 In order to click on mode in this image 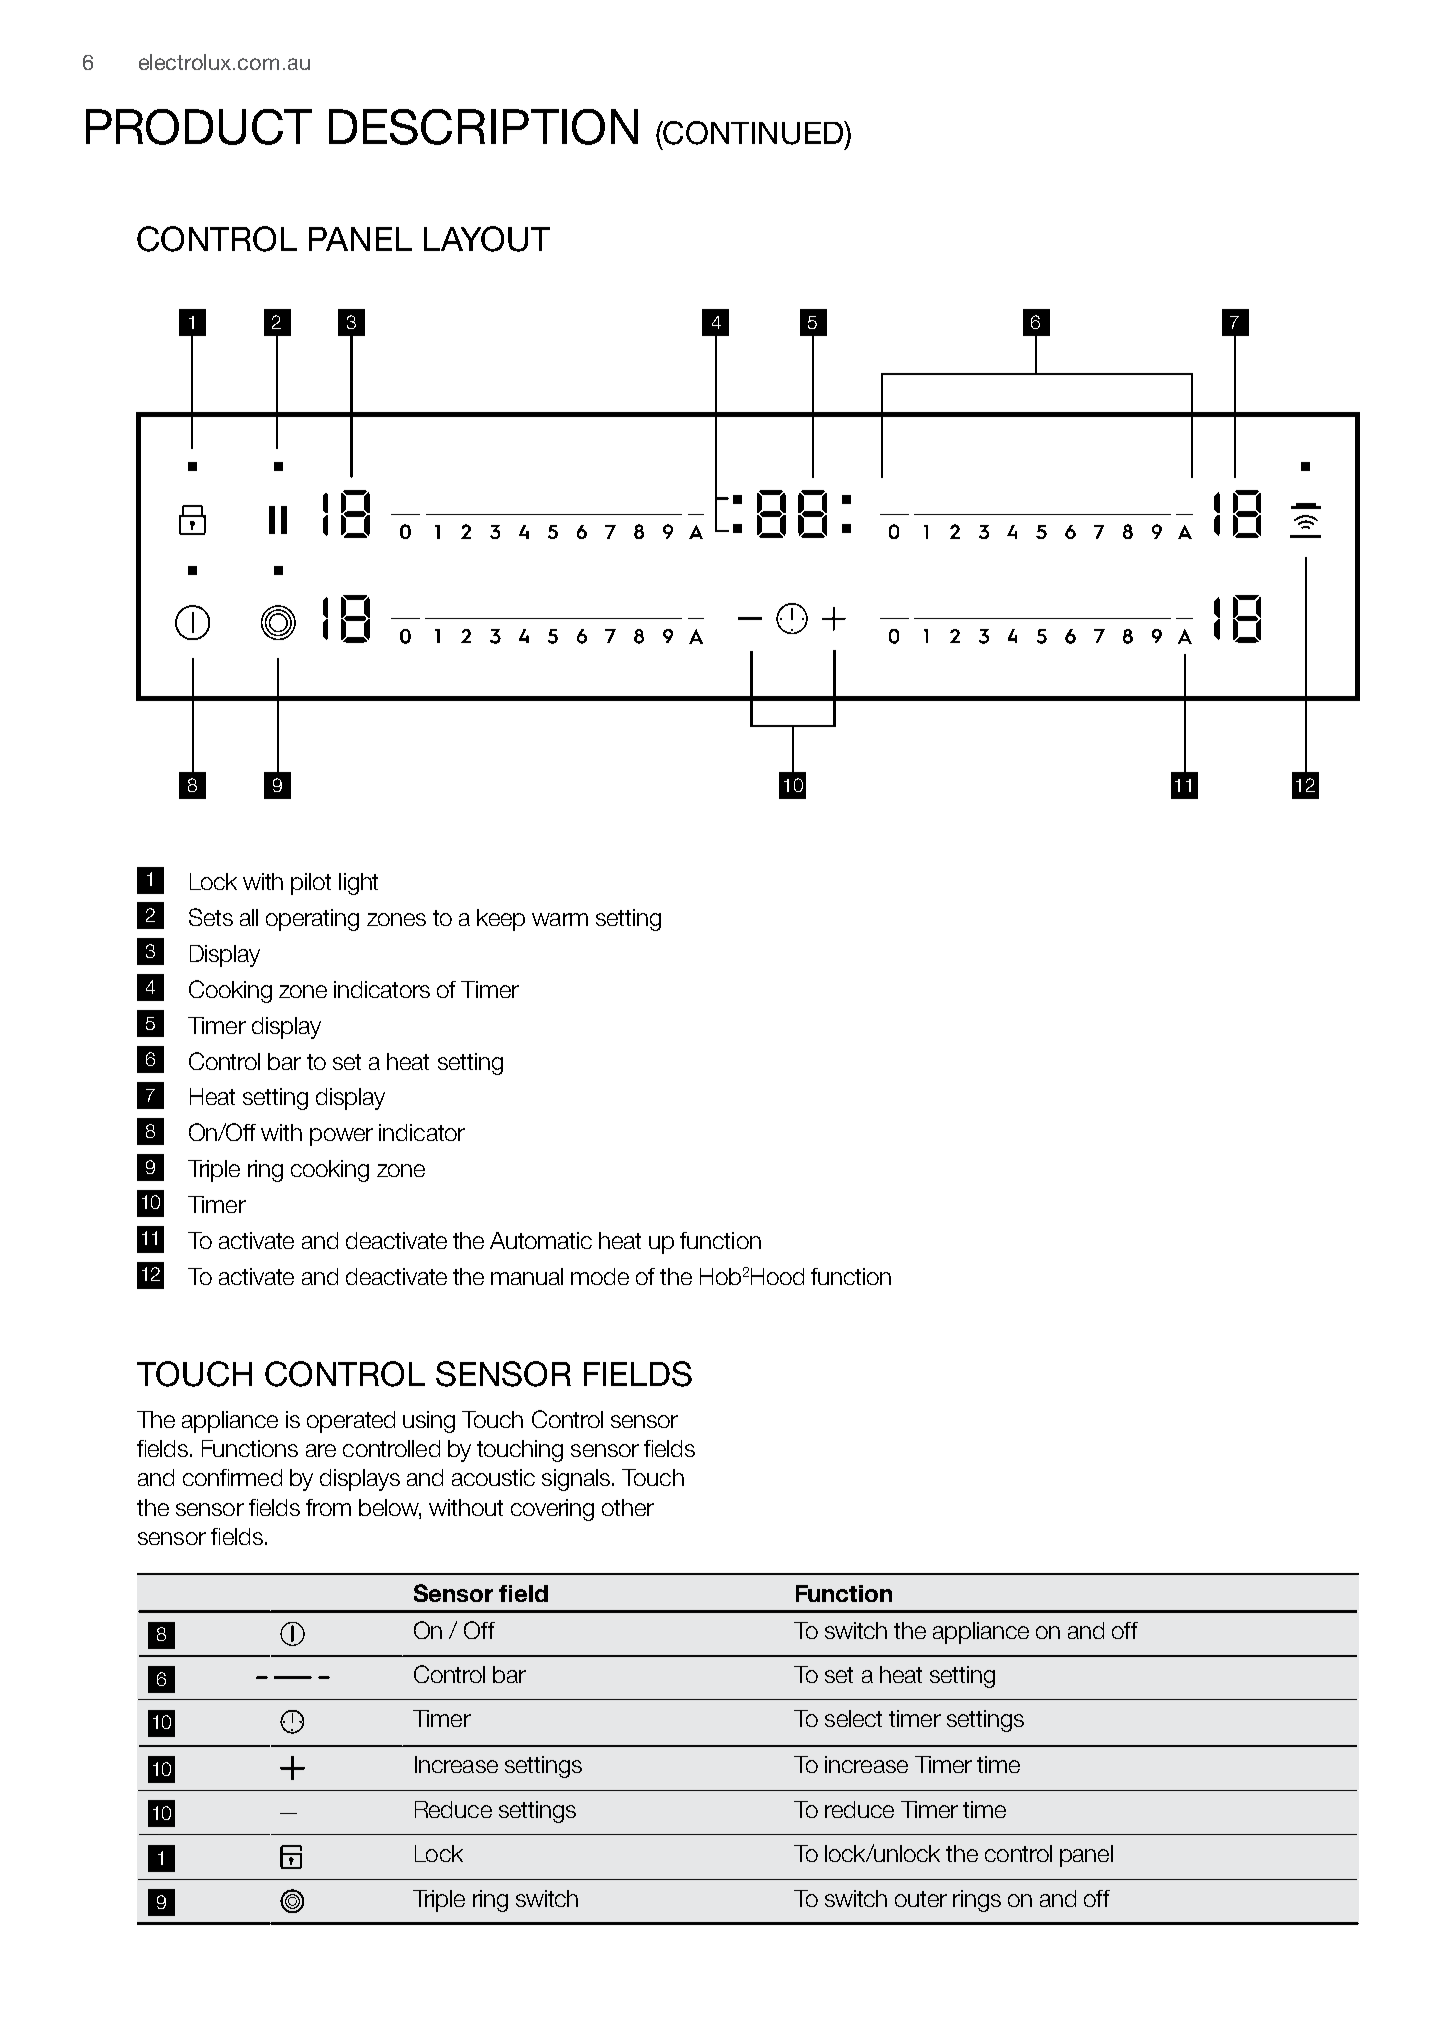, I will do `click(600, 1276)`.
